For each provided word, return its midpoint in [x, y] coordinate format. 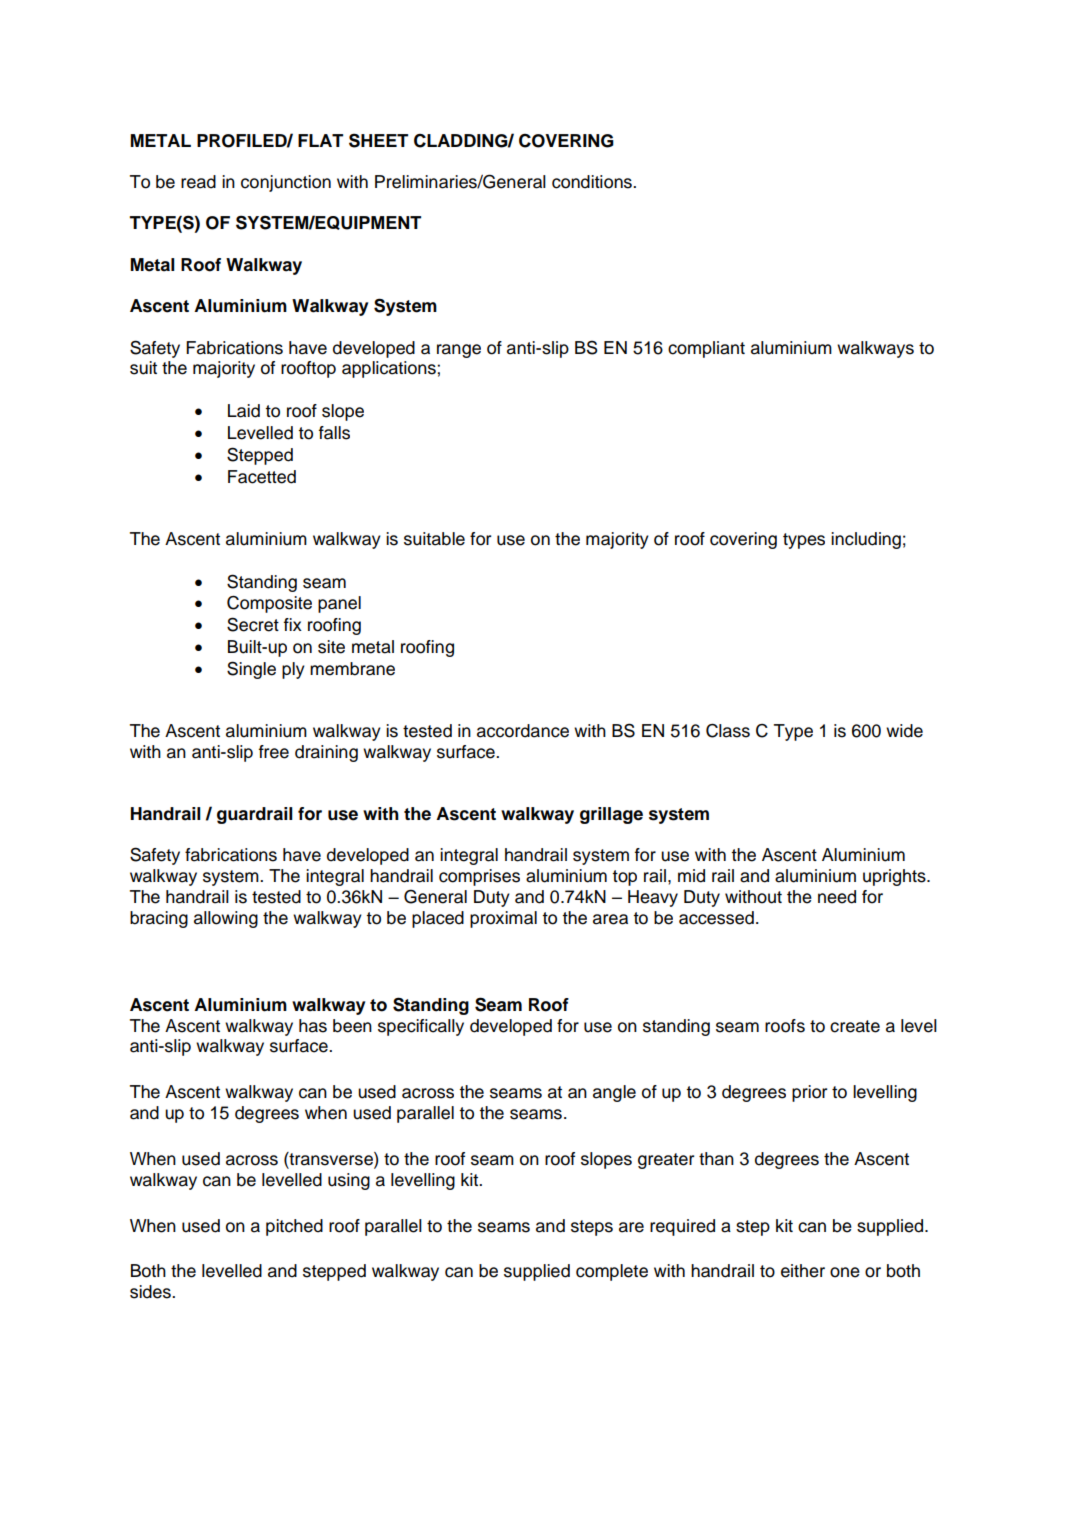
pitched [294, 1227]
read [198, 182]
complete [612, 1272]
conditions [593, 182]
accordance [523, 731]
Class [728, 730]
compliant [706, 349]
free [274, 752]
